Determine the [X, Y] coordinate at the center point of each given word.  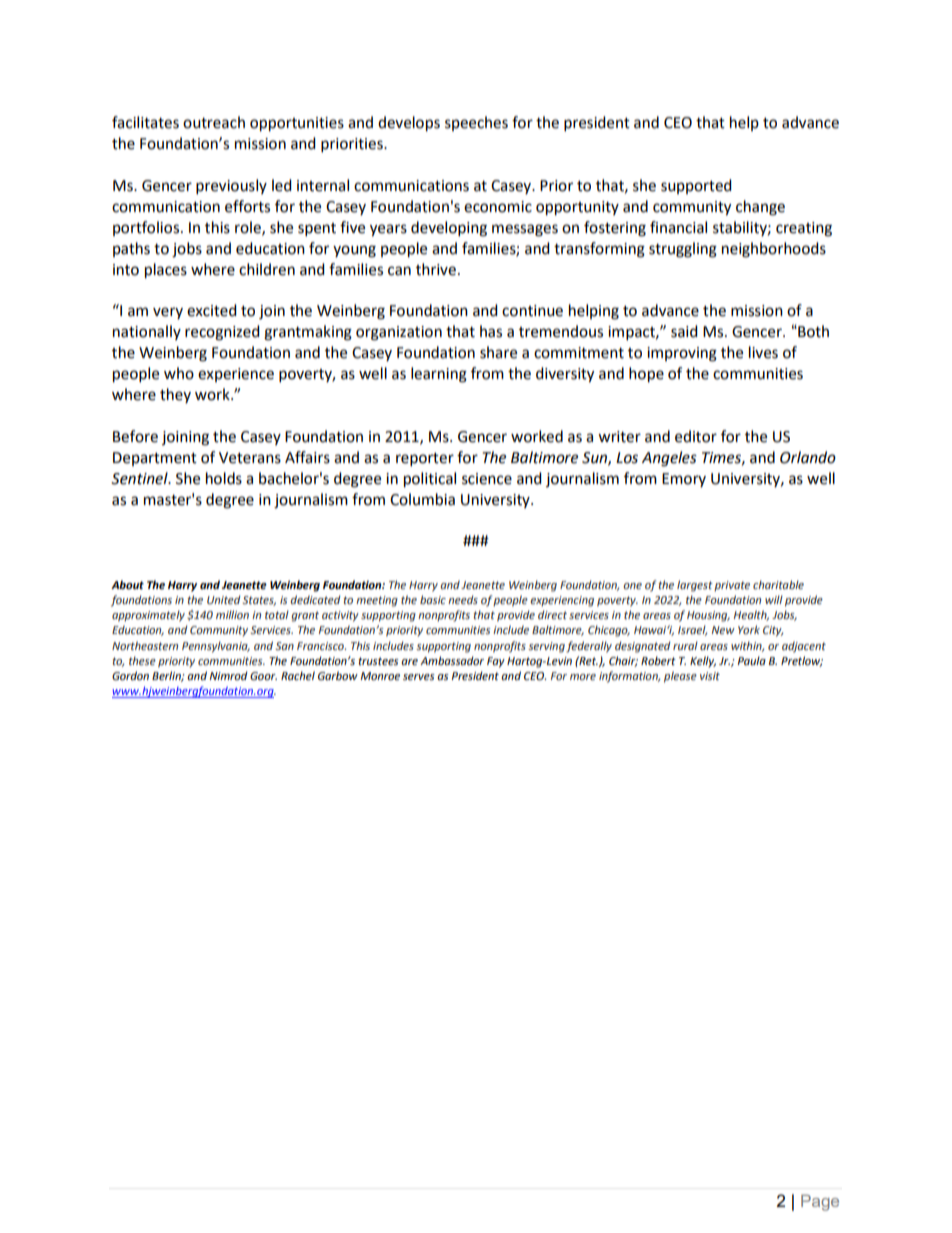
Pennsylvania [216, 647]
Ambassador [452, 661]
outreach [214, 122]
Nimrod [228, 675]
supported [696, 186]
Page [820, 1202]
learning [439, 375]
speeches [476, 123]
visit [710, 676]
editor [696, 436]
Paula [751, 660]
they [175, 395]
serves [419, 677]
